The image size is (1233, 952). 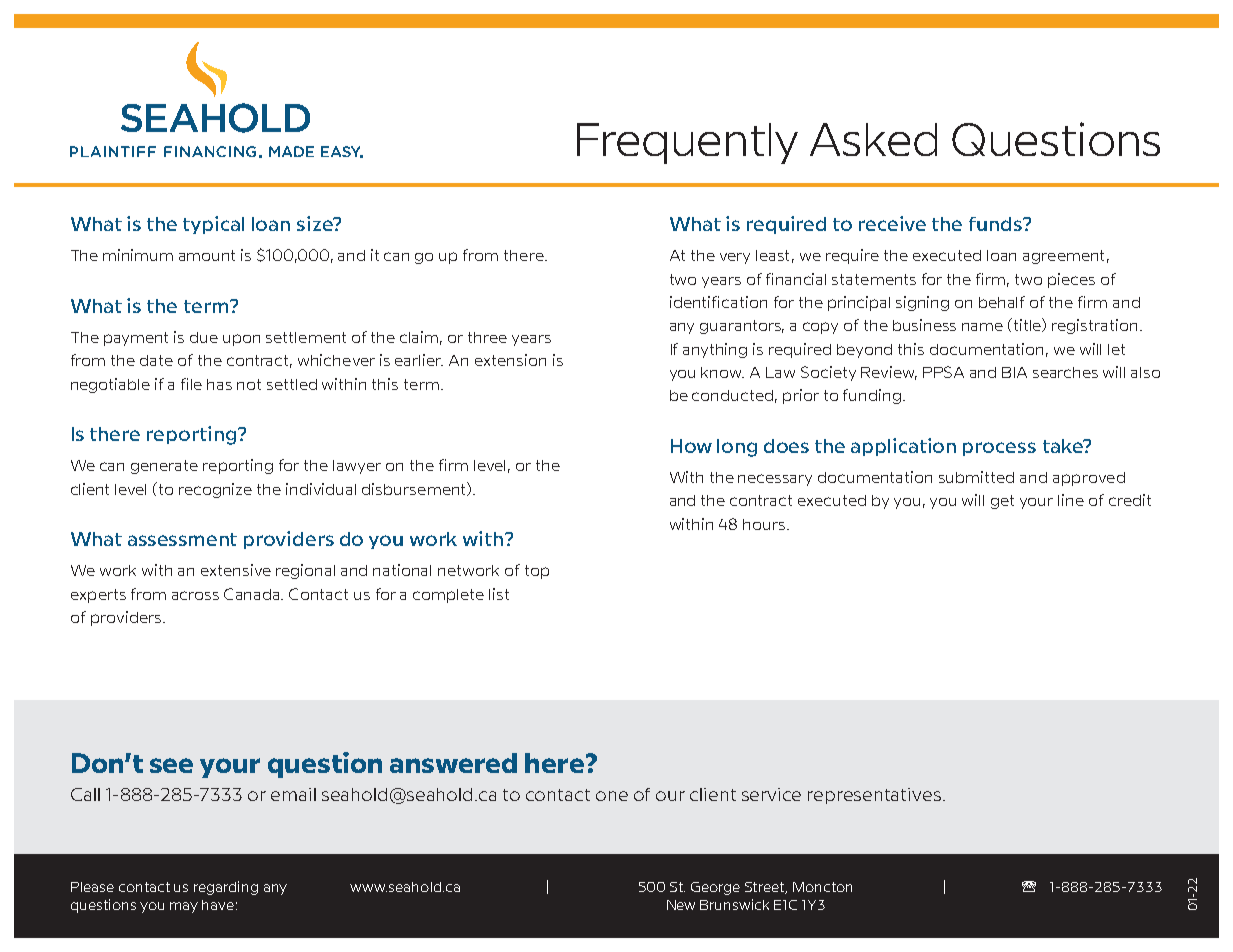 I want to click on New, so click(x=681, y=905).
